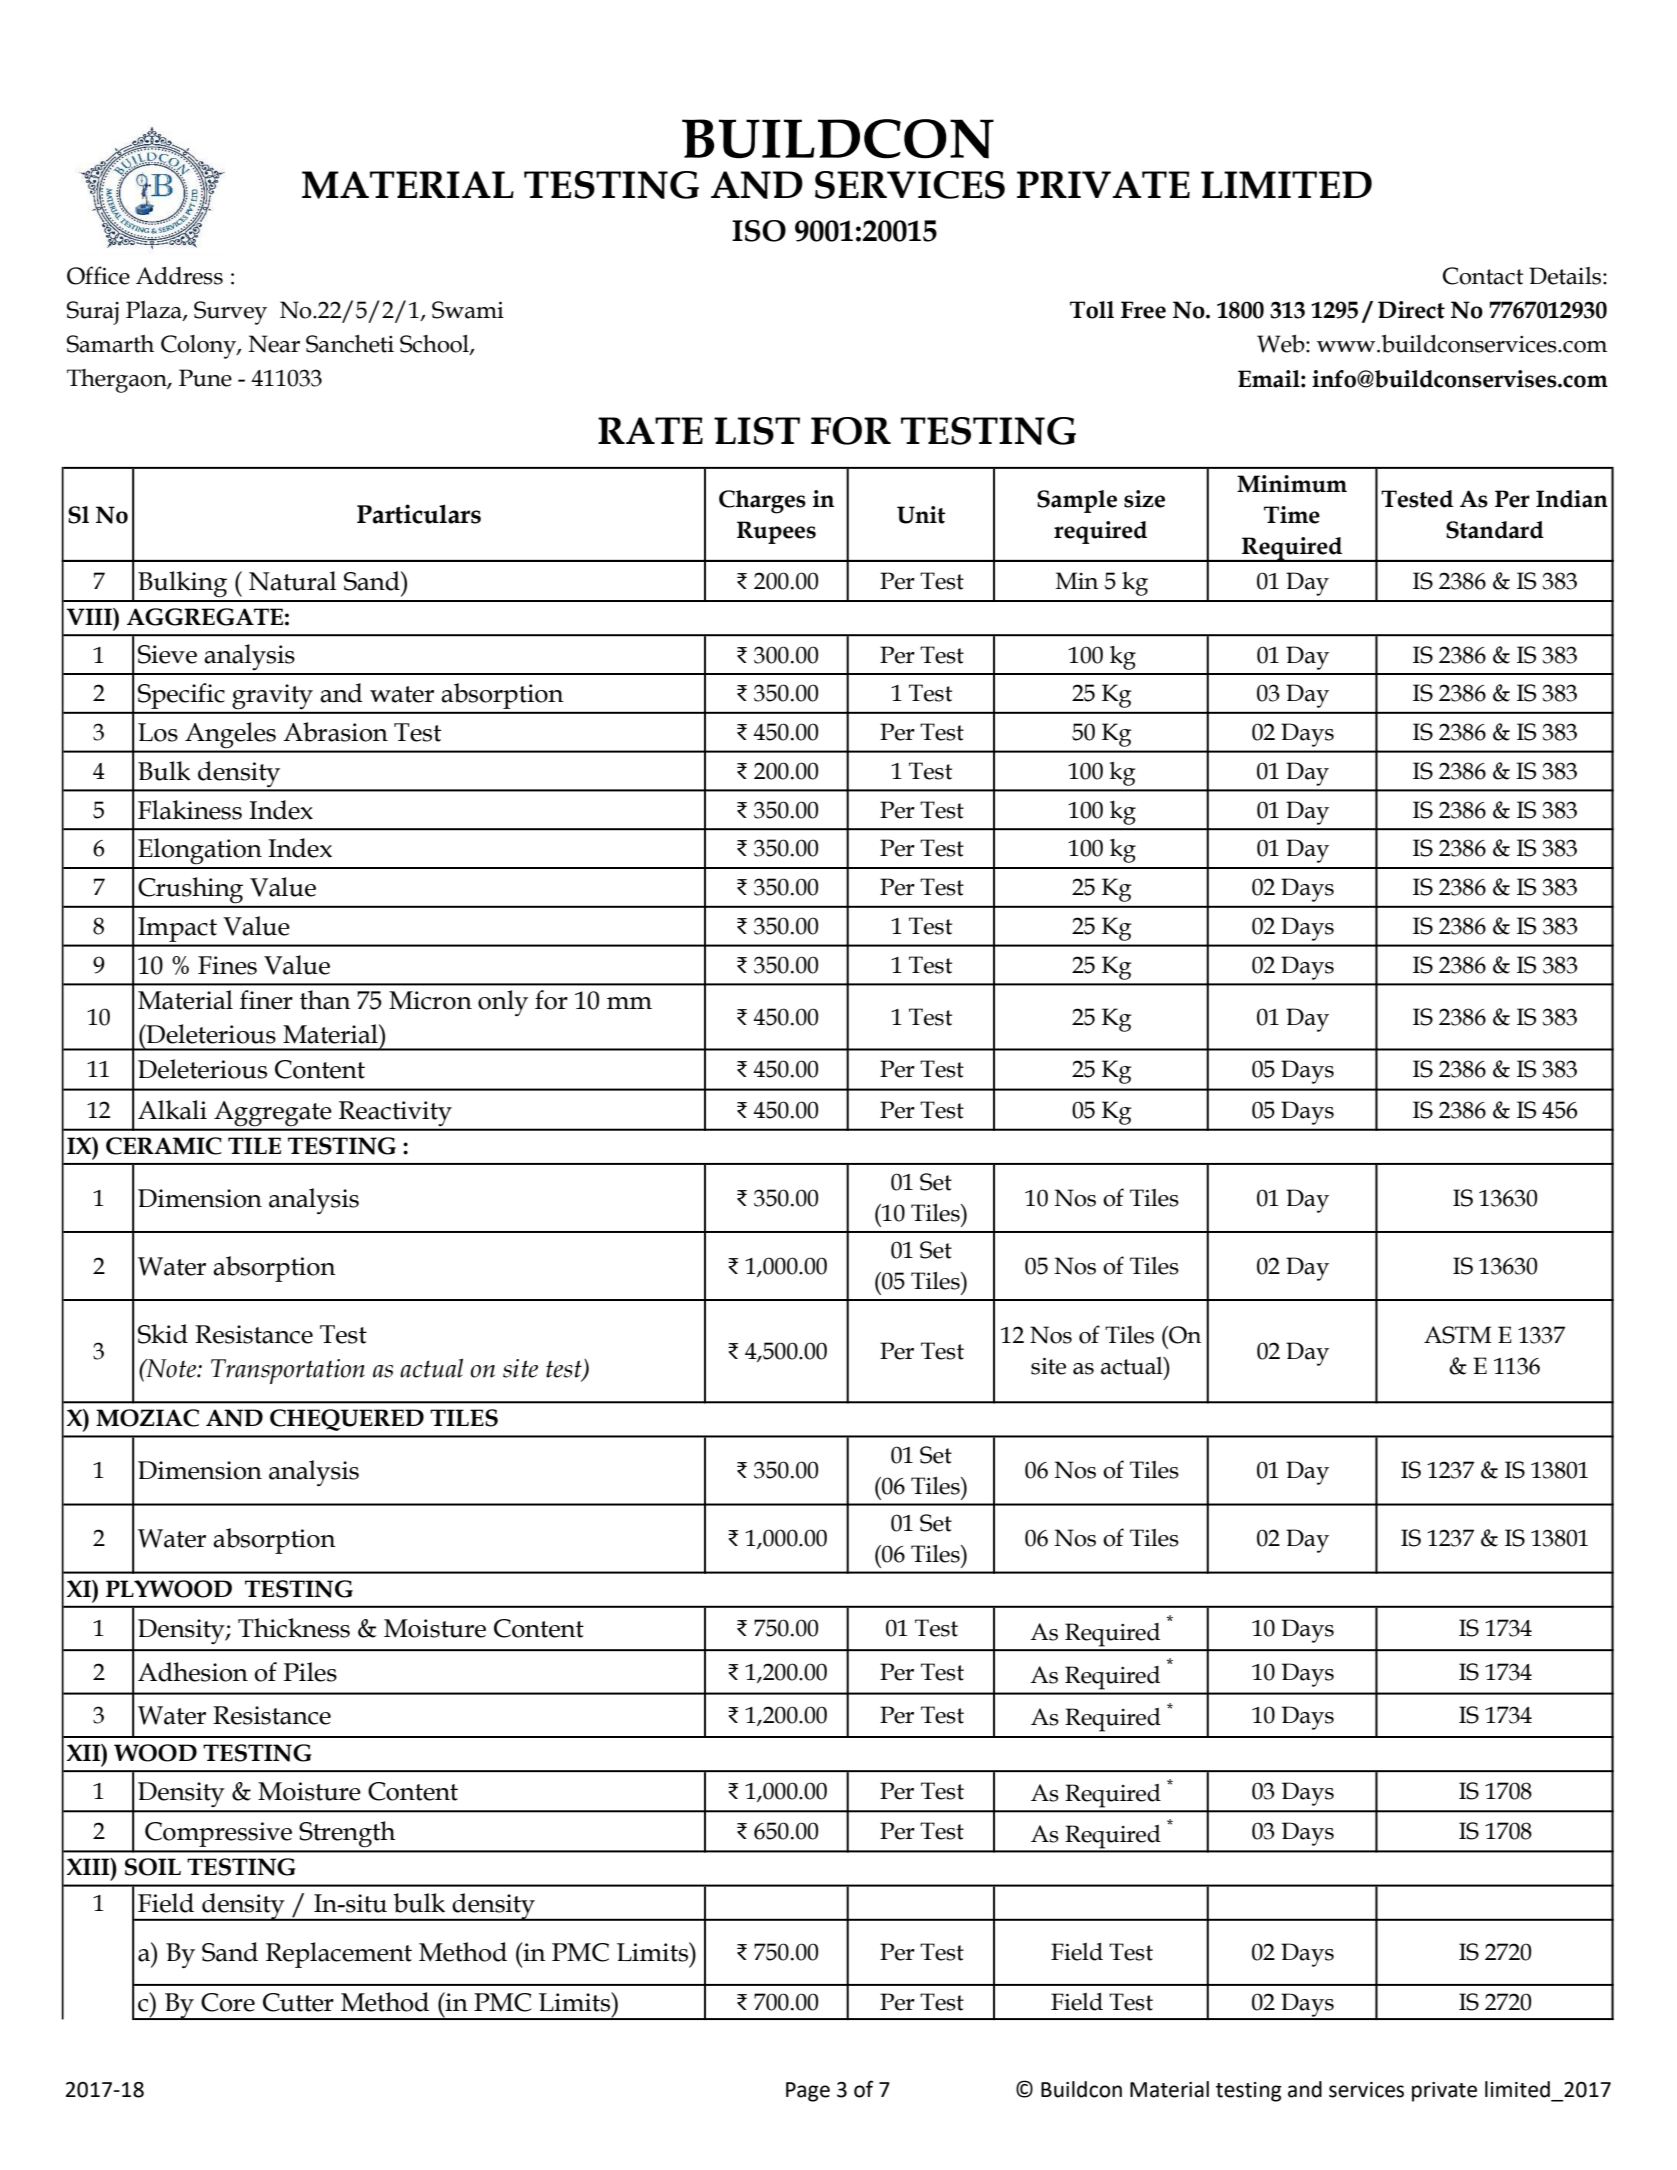 The image size is (1677, 2170). I want to click on ASTM, so click(1458, 1335).
